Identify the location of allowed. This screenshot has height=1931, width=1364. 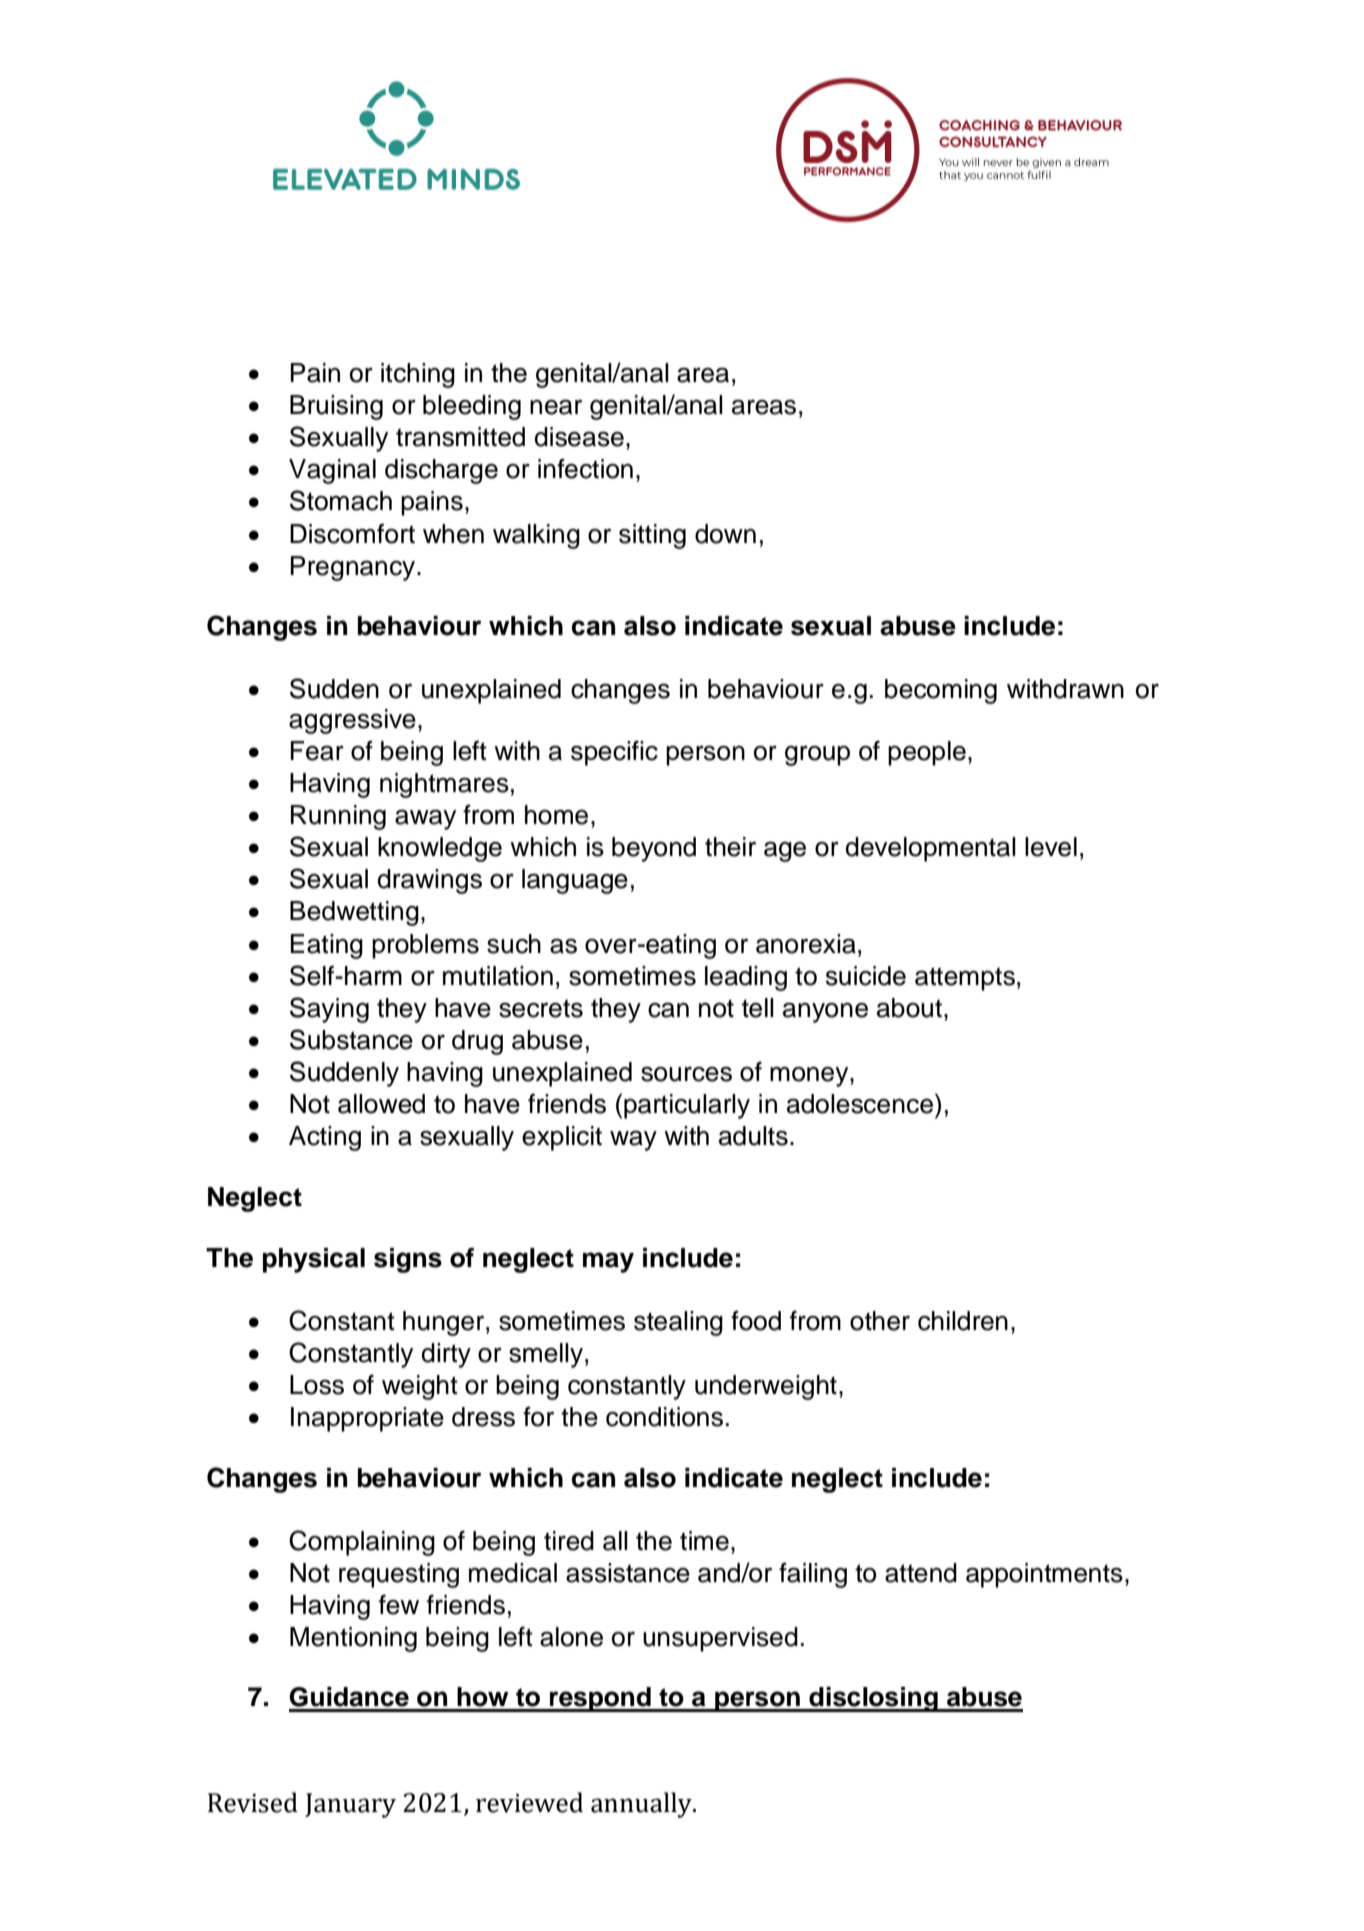
(381, 1104).
